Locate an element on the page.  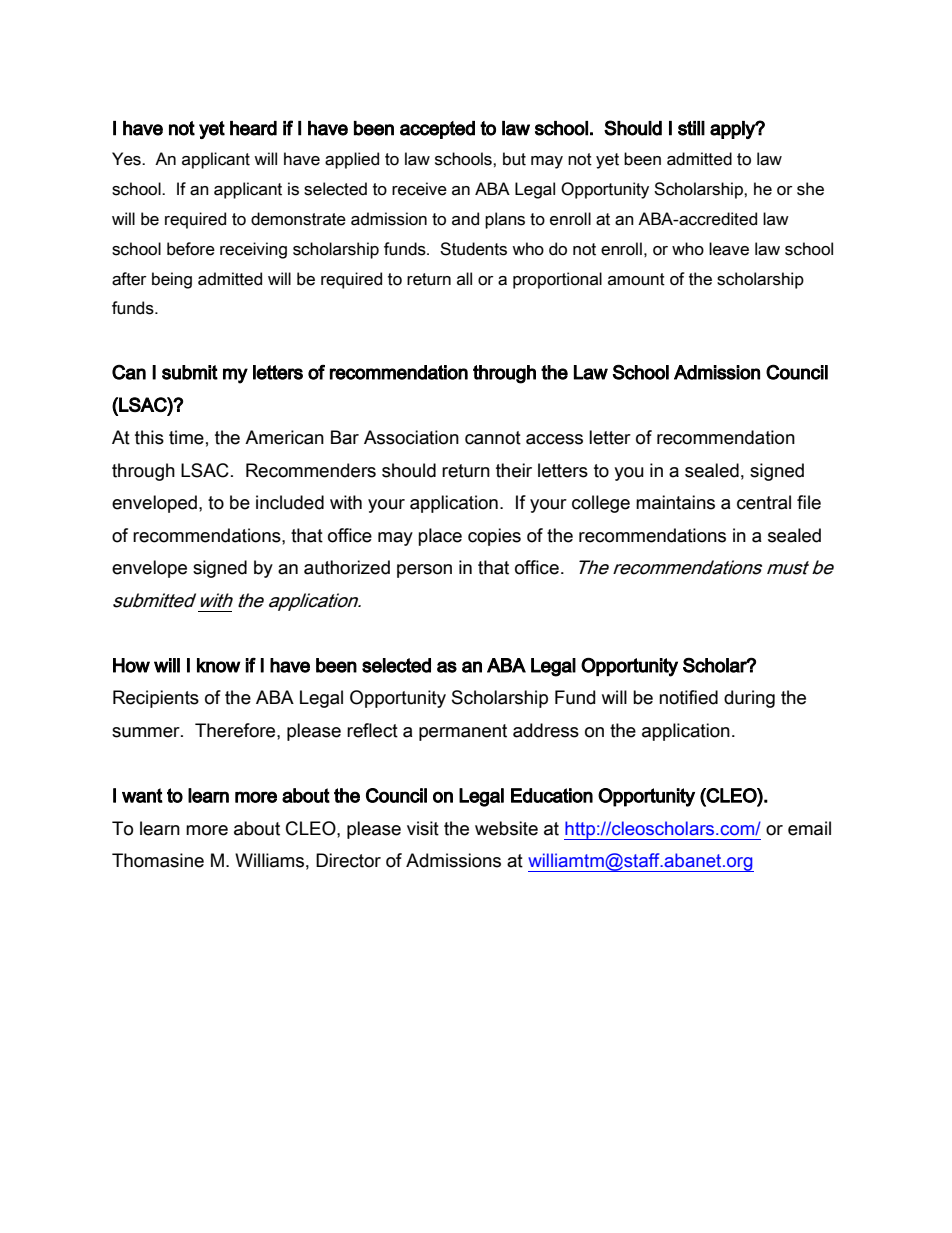
want is located at coordinates (142, 795).
